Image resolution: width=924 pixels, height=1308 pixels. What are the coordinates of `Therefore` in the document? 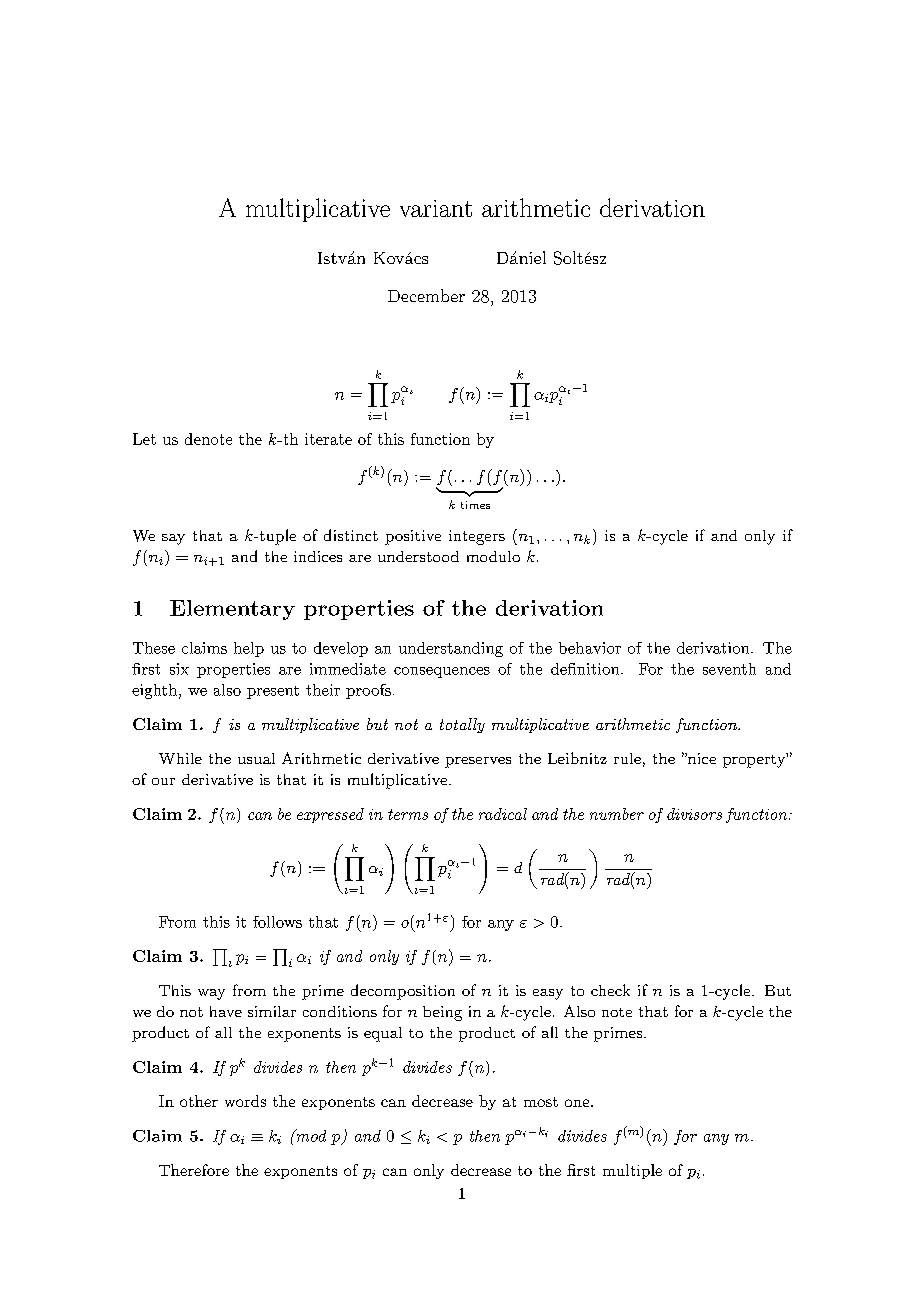 It's located at (194, 1170).
